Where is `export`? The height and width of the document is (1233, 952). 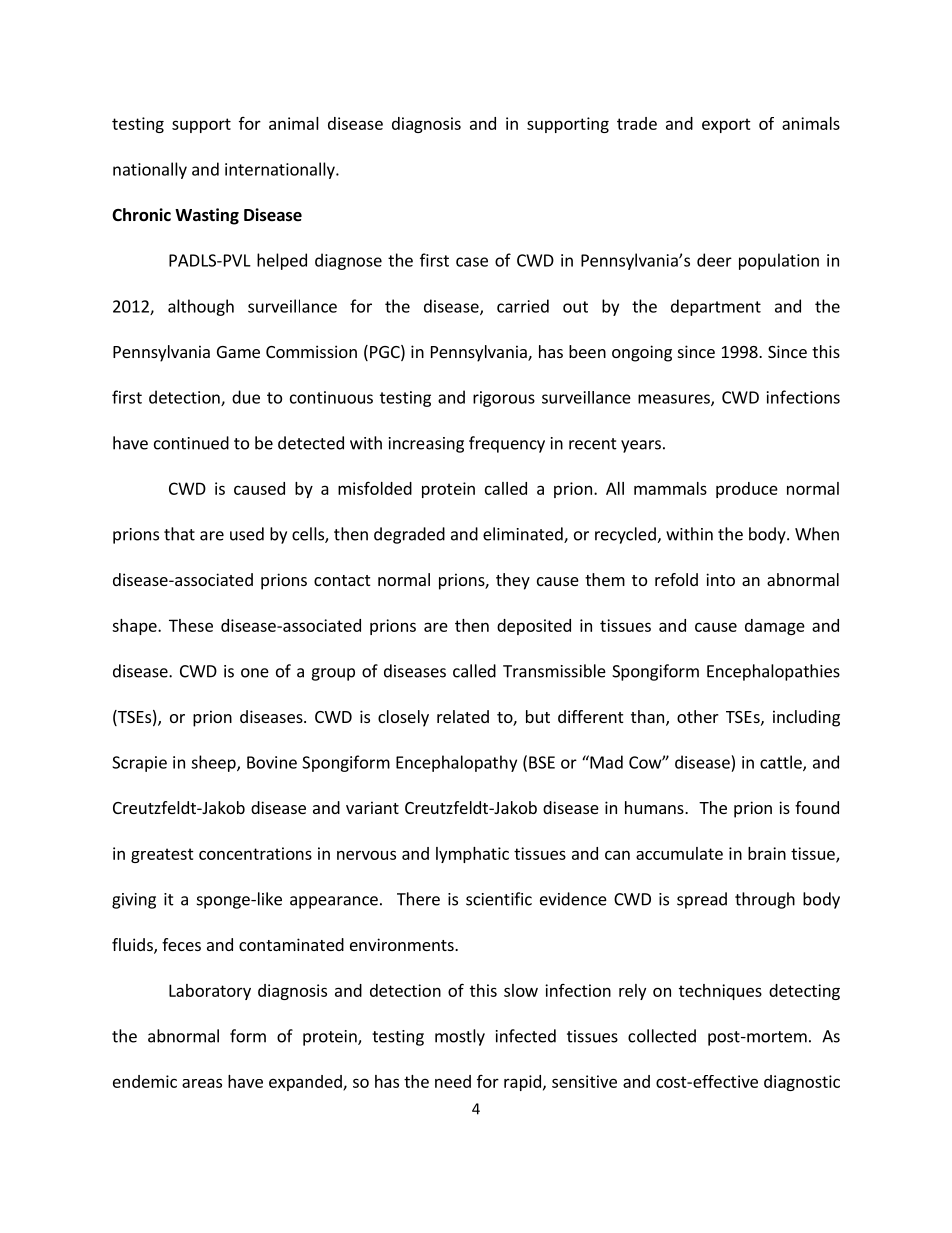 export is located at coordinates (726, 125).
